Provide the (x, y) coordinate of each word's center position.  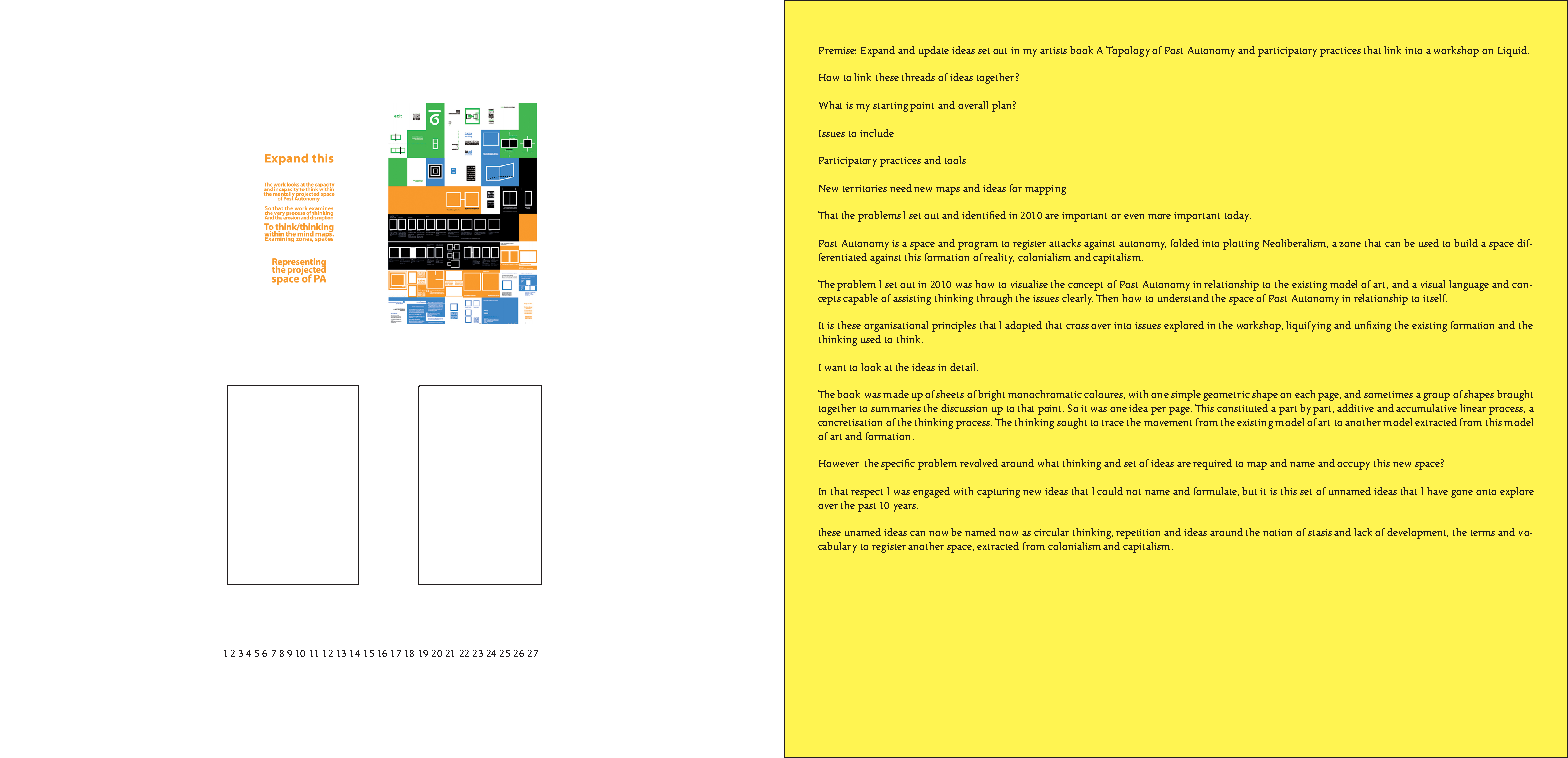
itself (1435, 298)
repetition (1138, 534)
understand (1183, 298)
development (1417, 533)
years (906, 508)
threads (918, 77)
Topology (1129, 51)
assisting (912, 300)
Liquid (1513, 51)
